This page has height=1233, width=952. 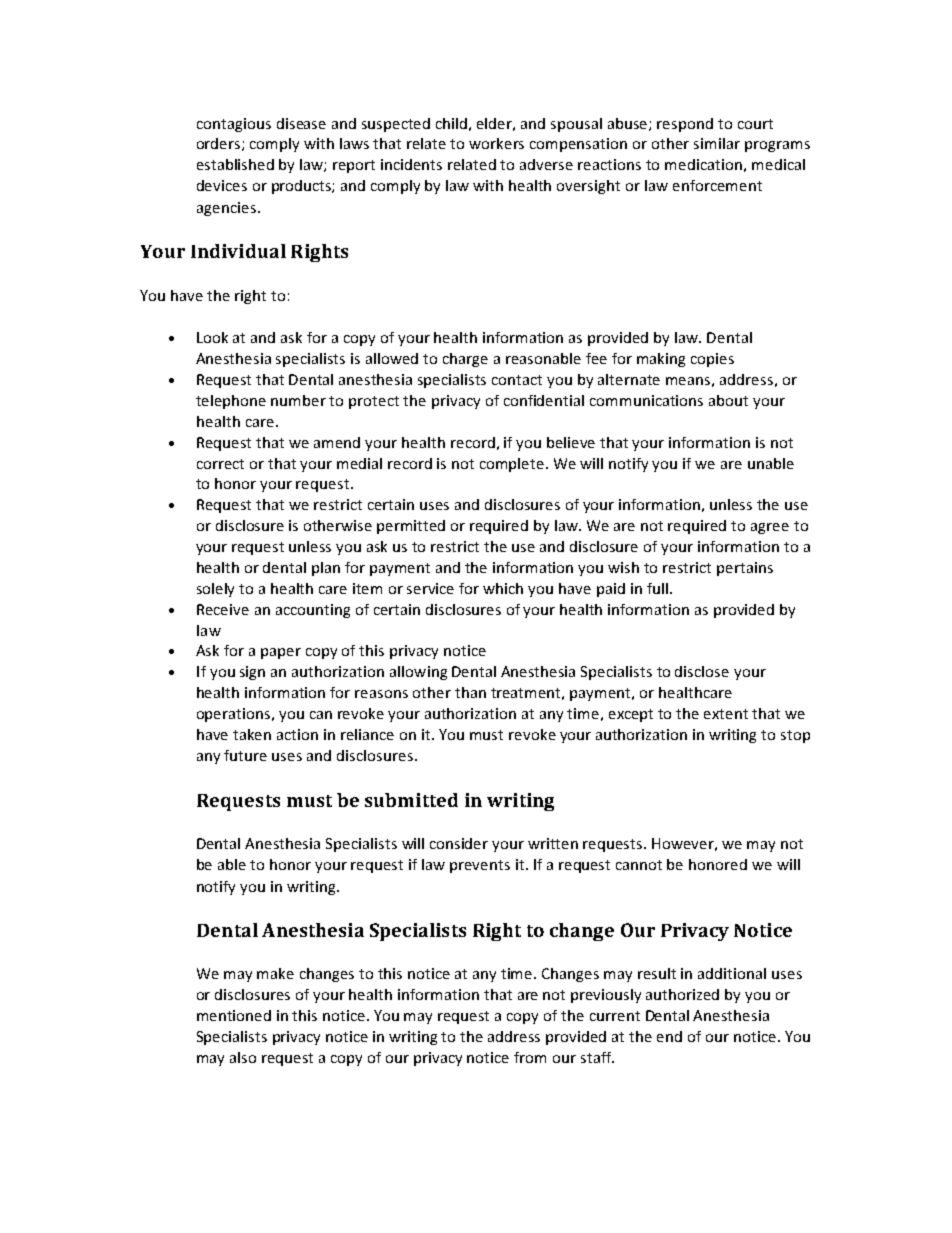 What do you see at coordinates (301, 123) in the page?
I see `disease` at bounding box center [301, 123].
